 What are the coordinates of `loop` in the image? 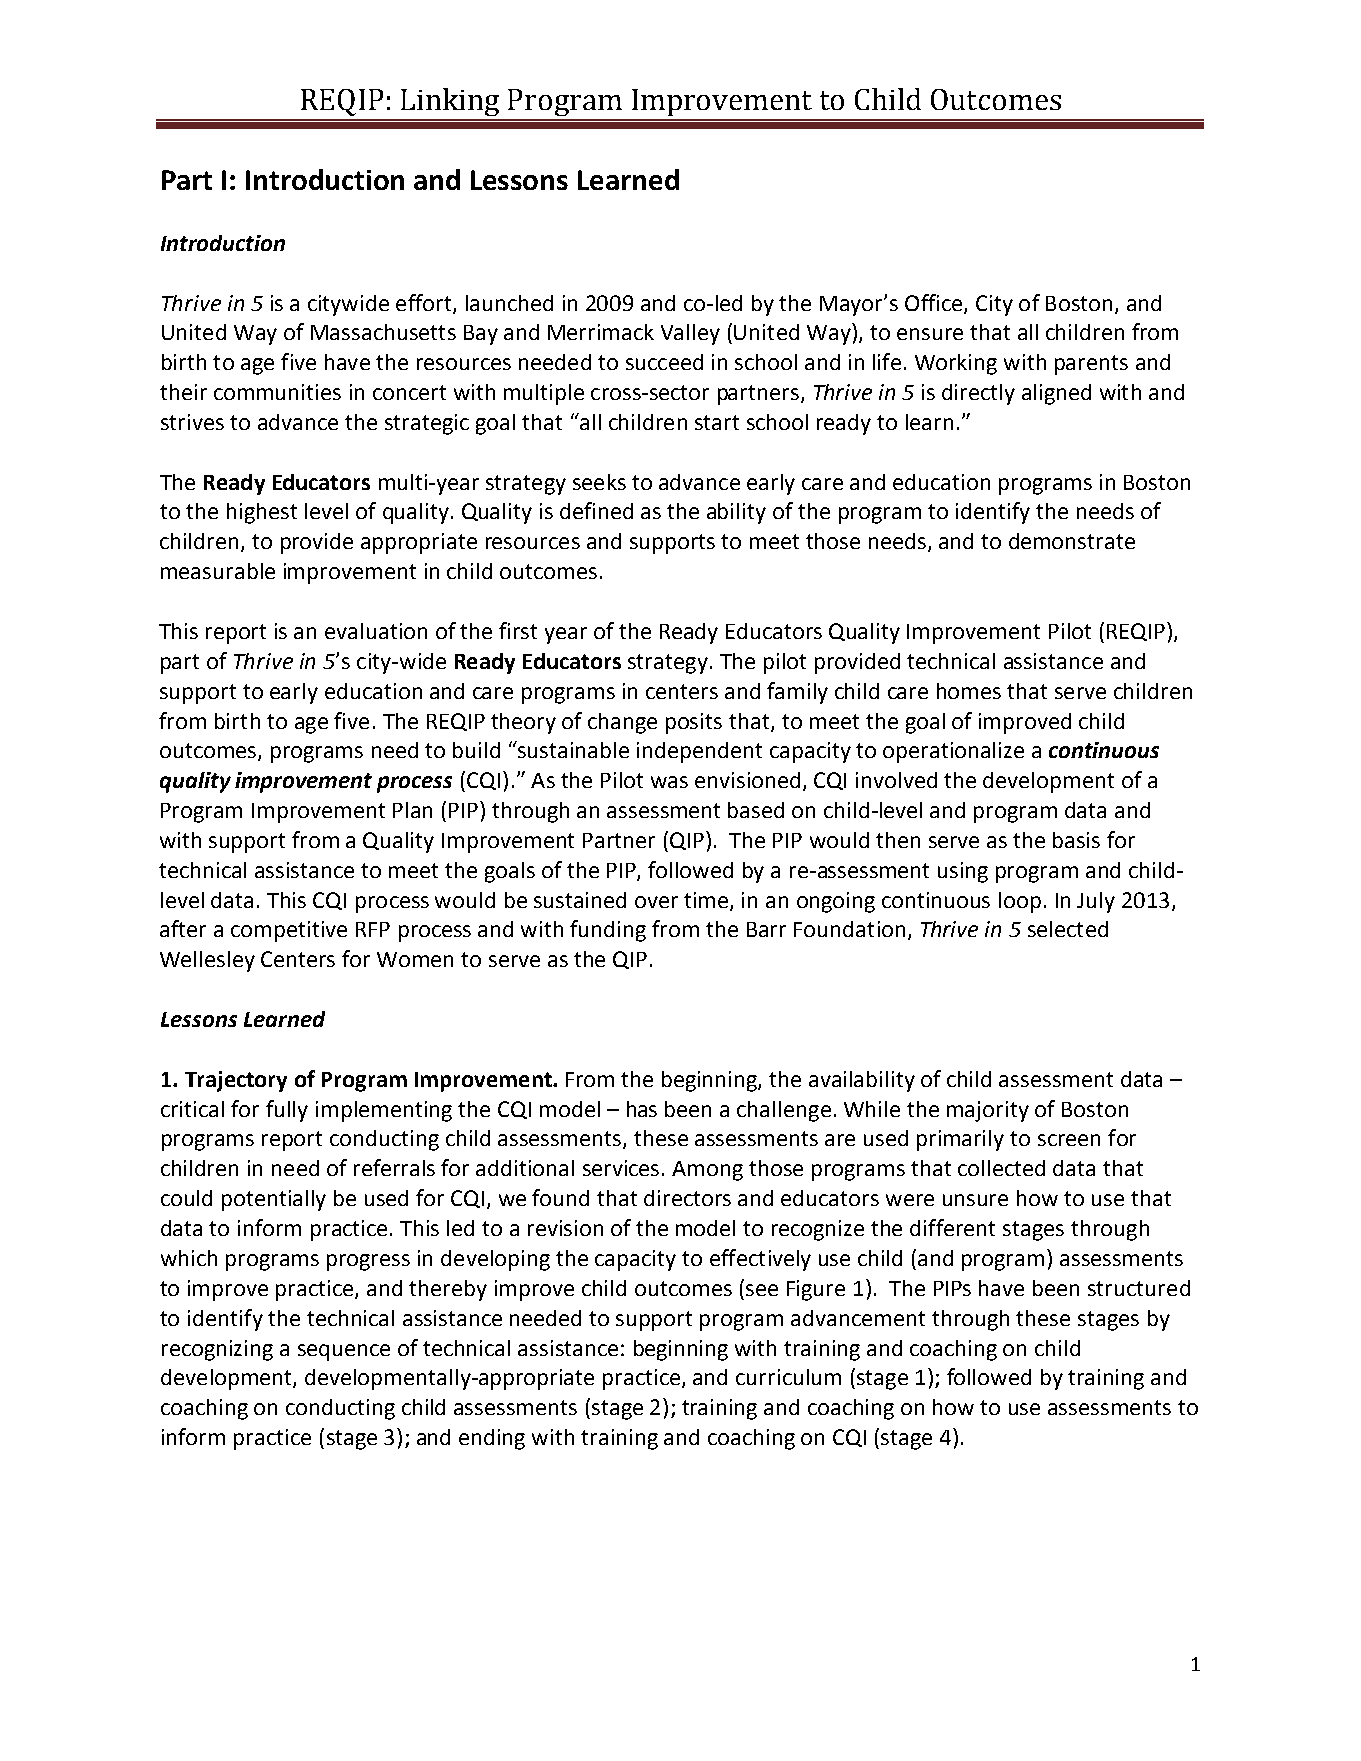 It's located at (1020, 902).
